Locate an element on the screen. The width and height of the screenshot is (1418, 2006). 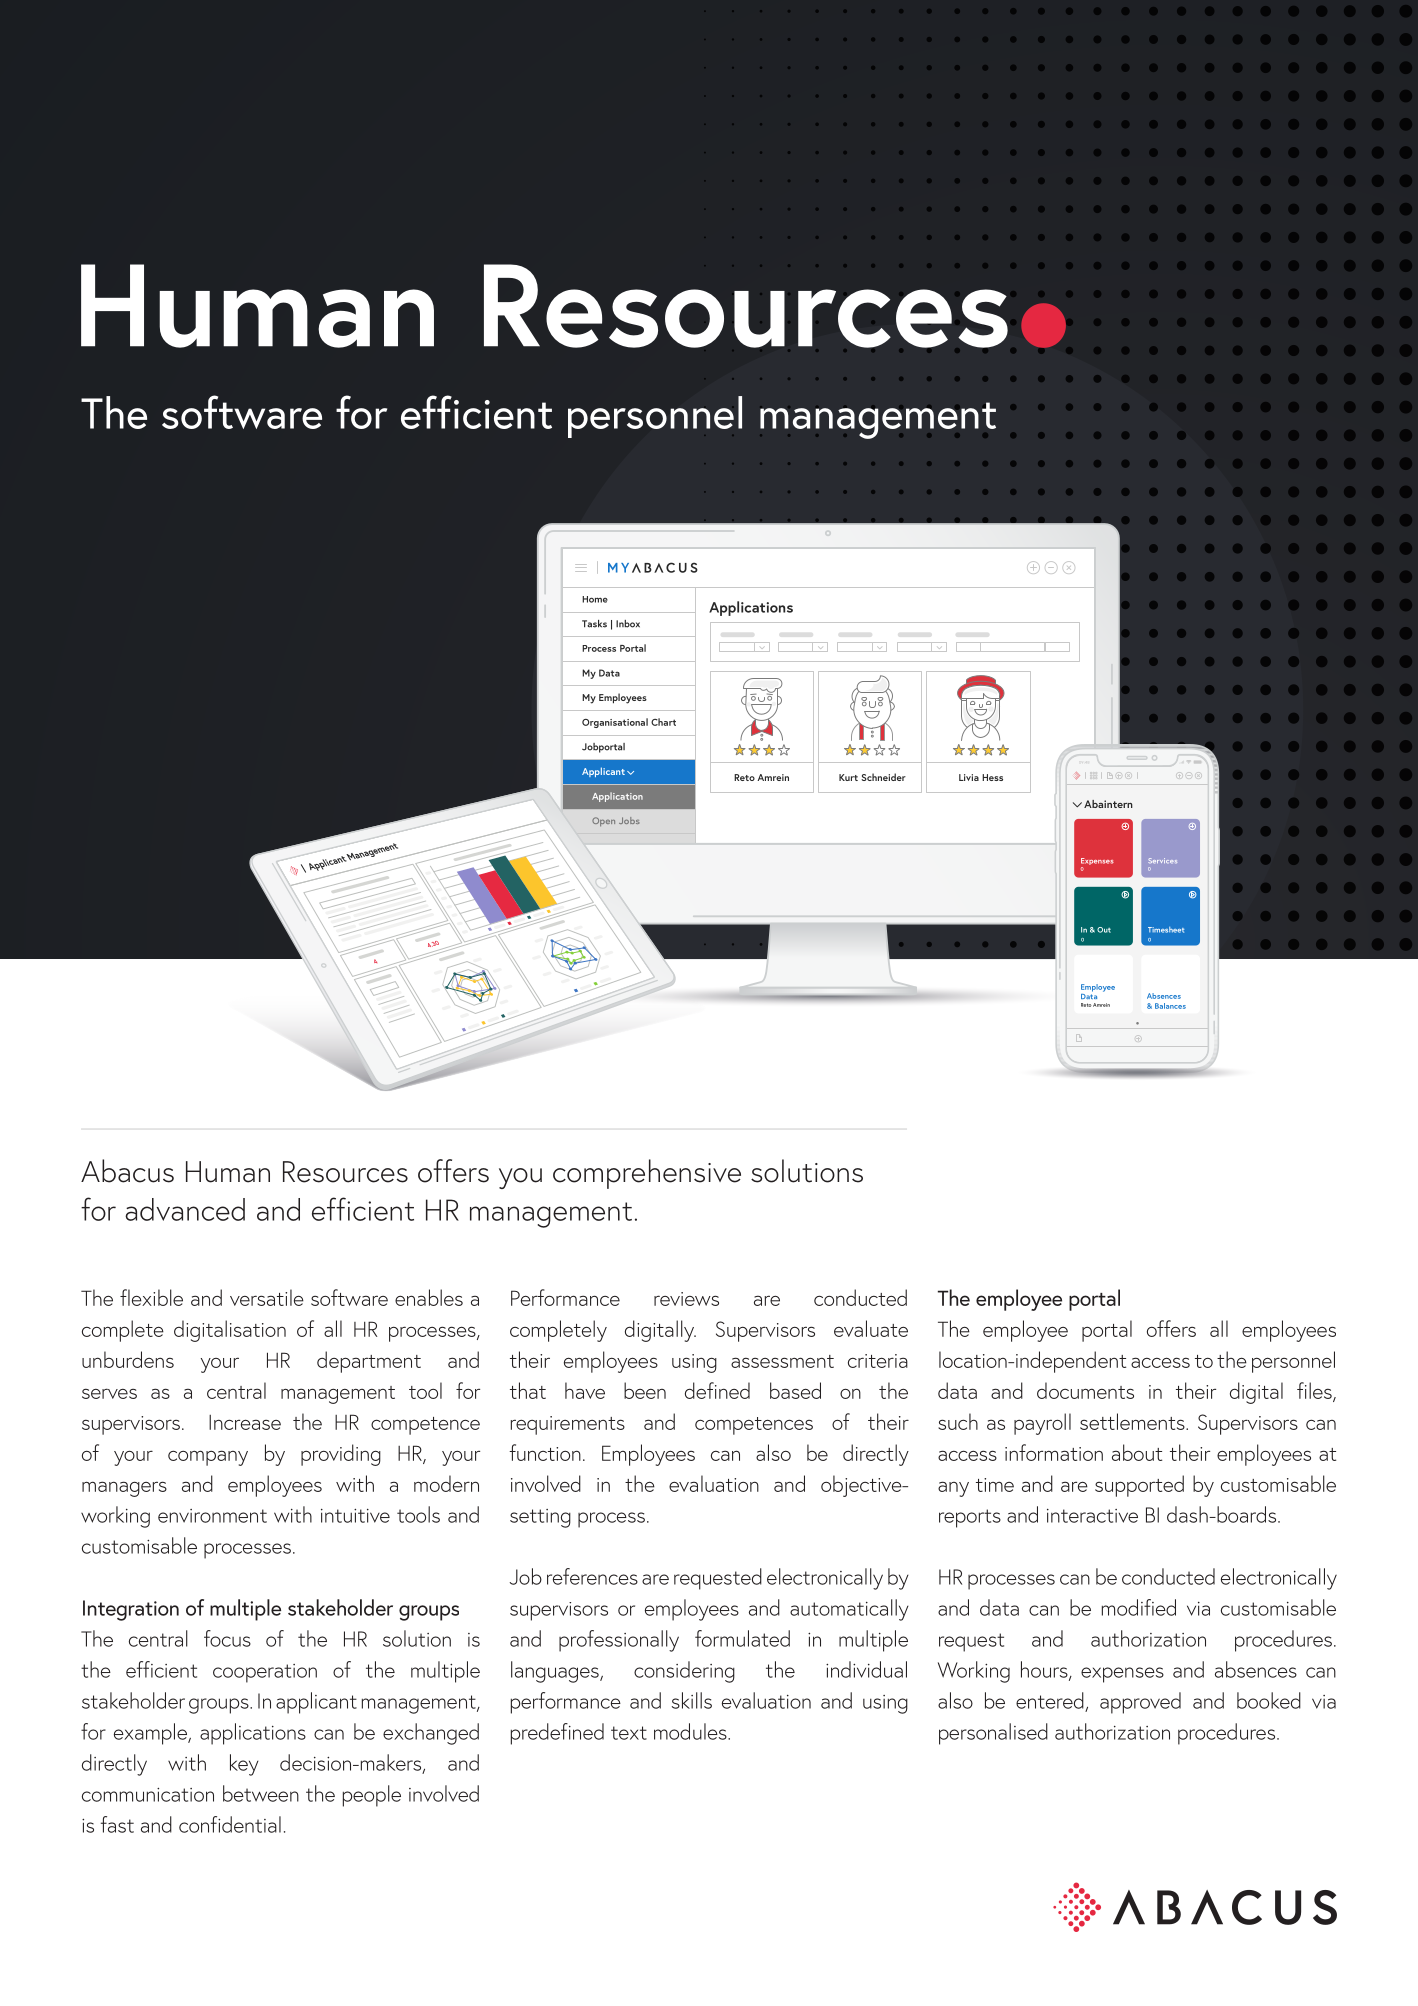
advanced is located at coordinates (185, 1209).
